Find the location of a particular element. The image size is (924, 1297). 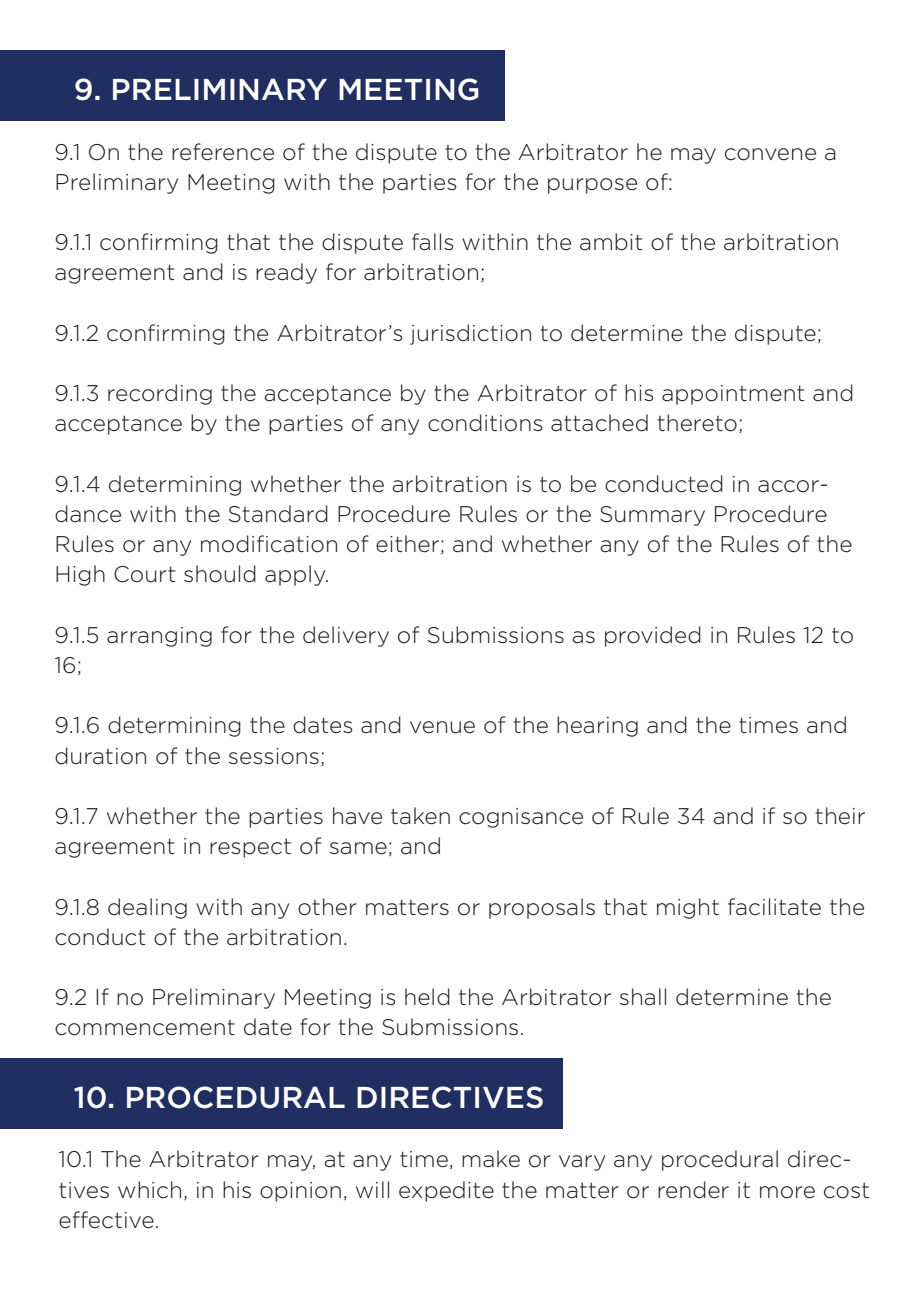

held is located at coordinates (427, 997).
